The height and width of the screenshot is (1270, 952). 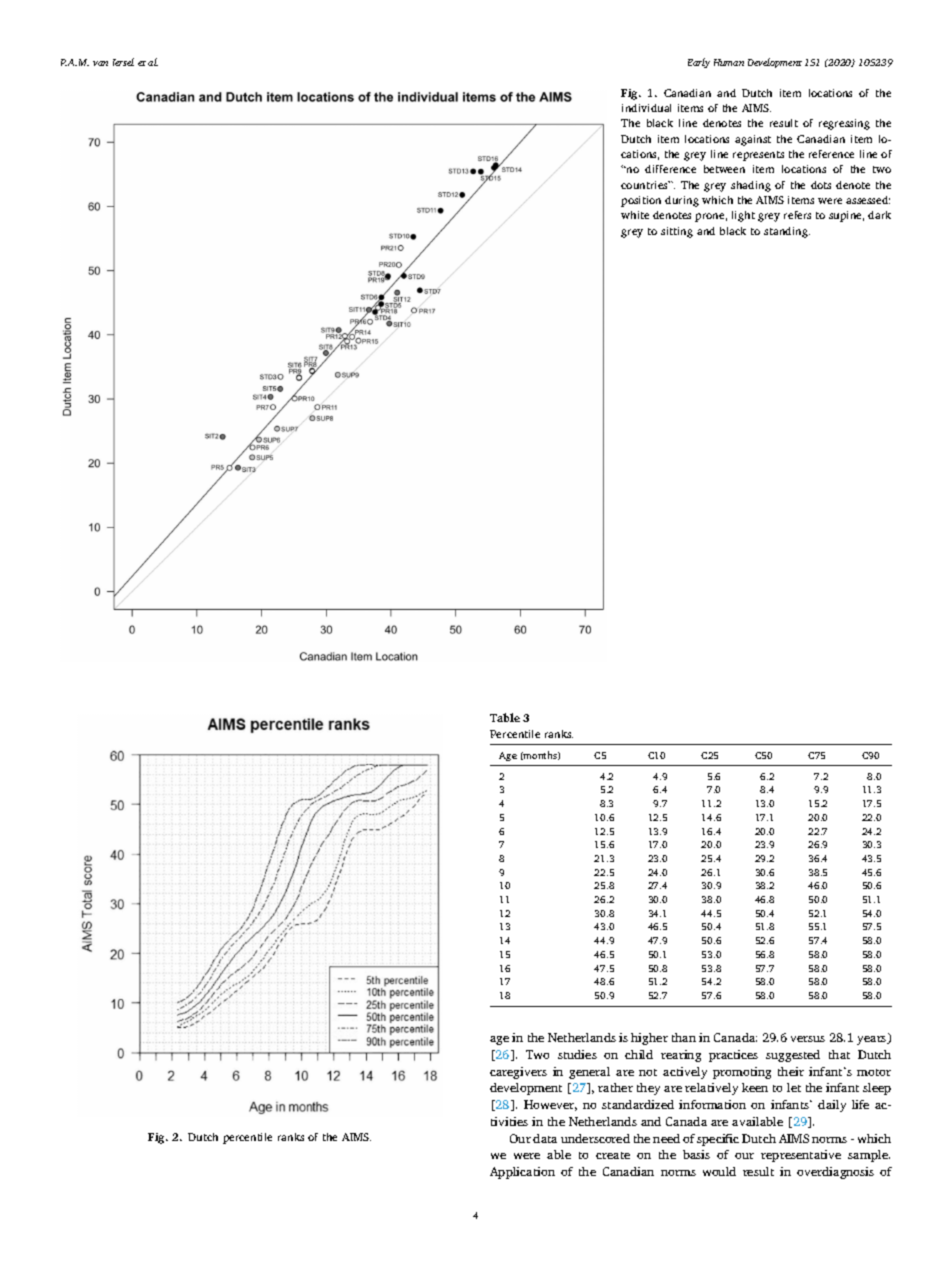 I want to click on versus, so click(x=808, y=1039).
